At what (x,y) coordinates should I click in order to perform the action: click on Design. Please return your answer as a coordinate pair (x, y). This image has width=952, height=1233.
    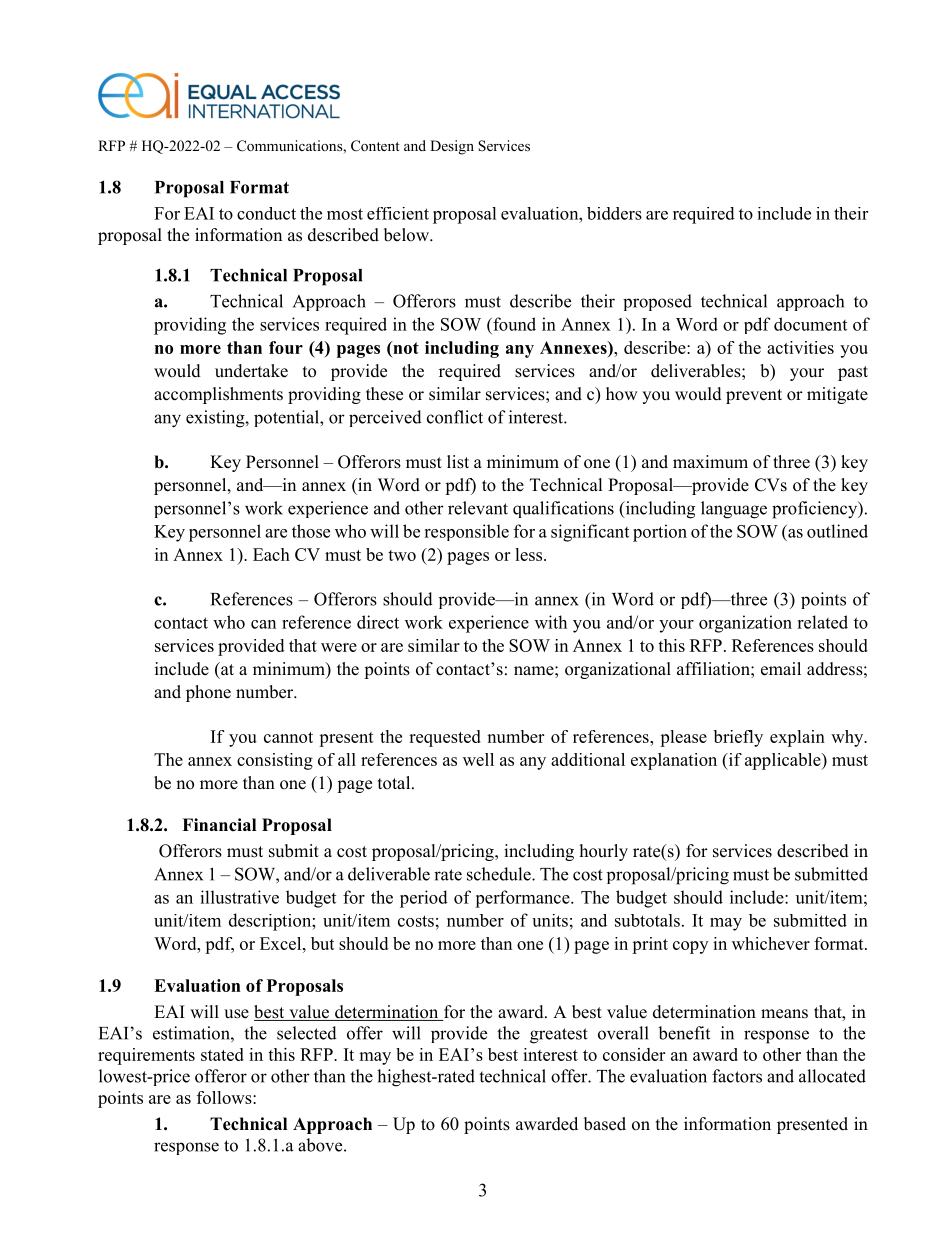
    Looking at the image, I should click on (452, 147).
